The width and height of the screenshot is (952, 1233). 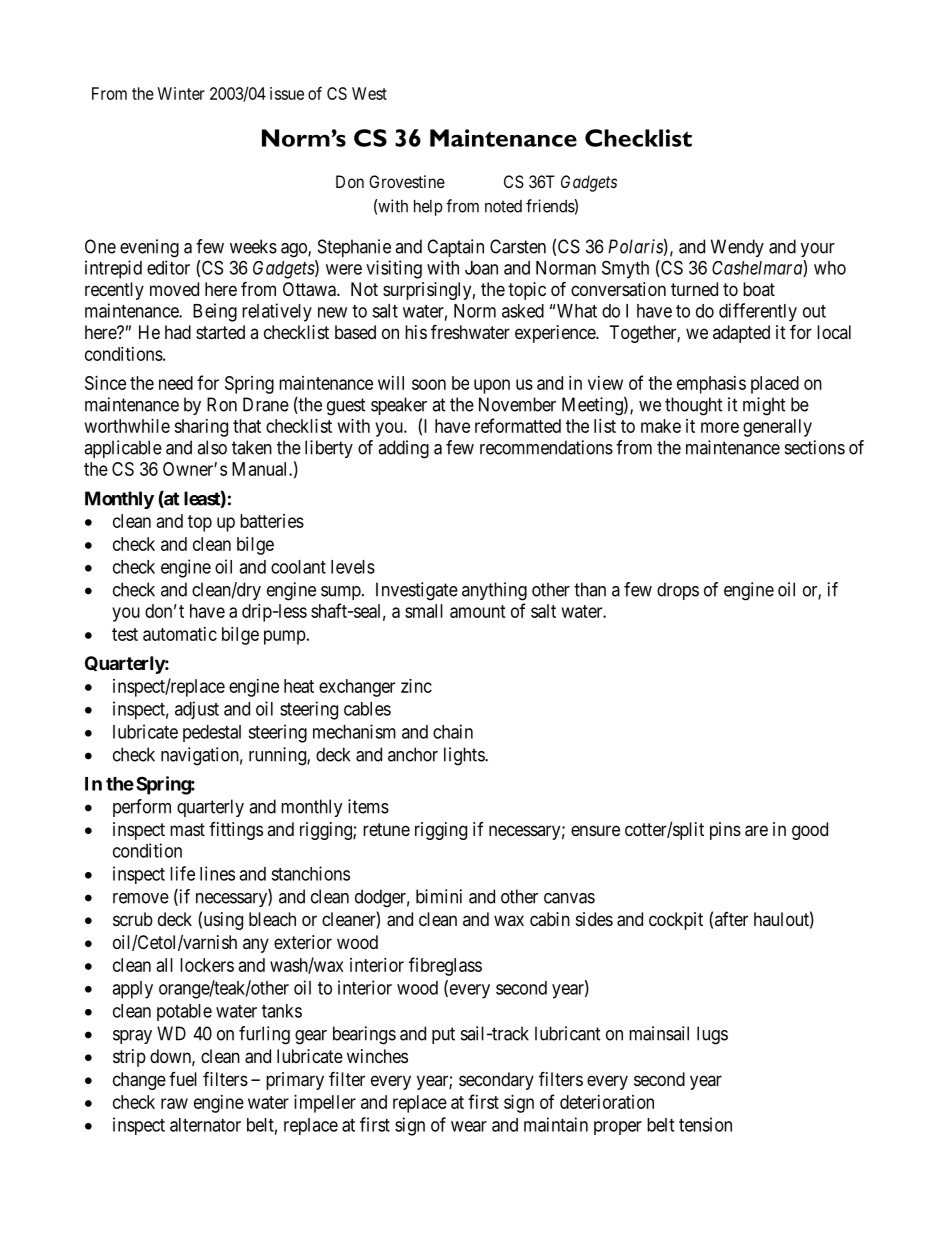 What do you see at coordinates (737, 248) in the screenshot?
I see `Wendy` at bounding box center [737, 248].
